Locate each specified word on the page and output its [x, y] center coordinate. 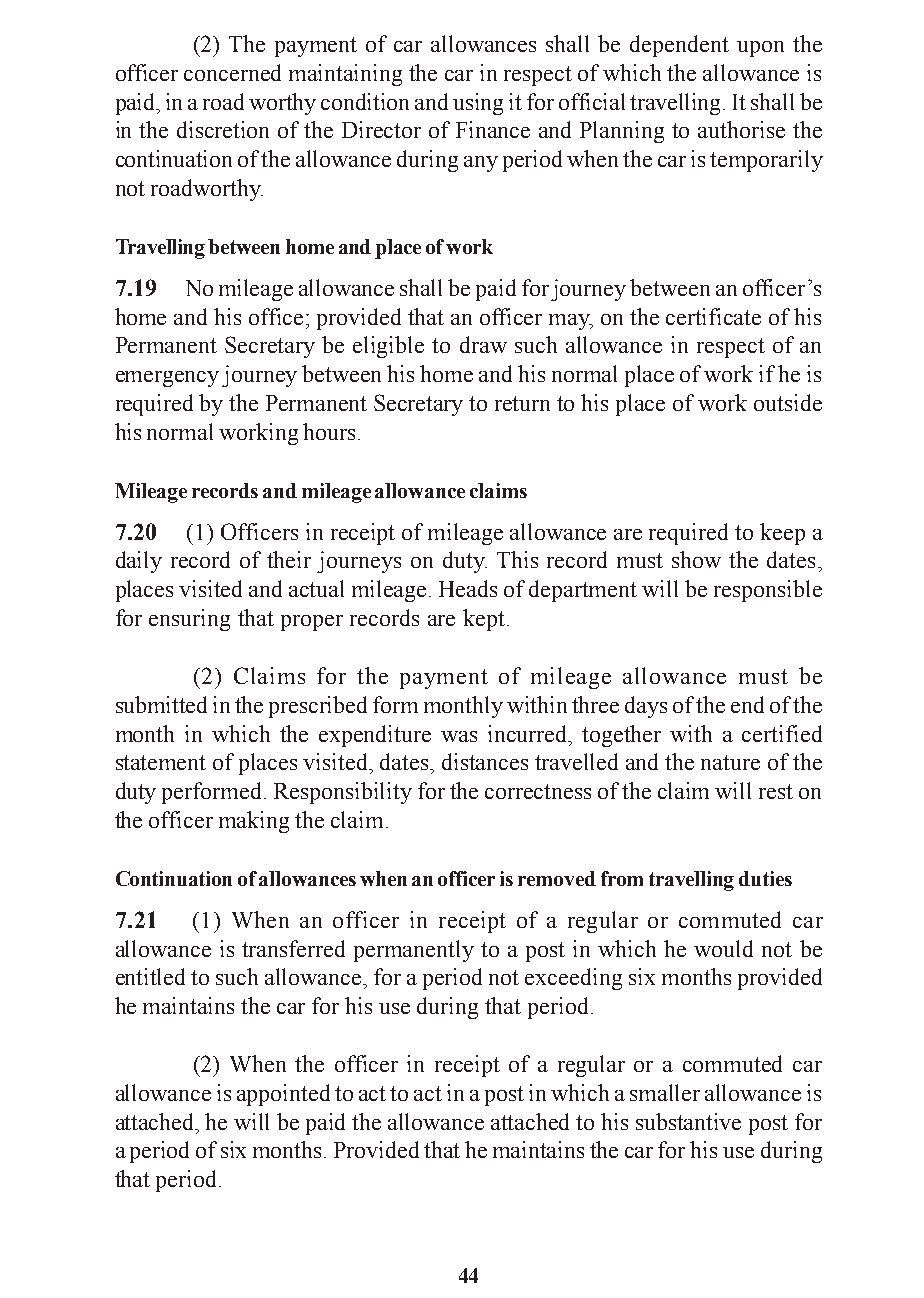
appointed [283, 1095]
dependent [679, 46]
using [478, 104]
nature [730, 762]
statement [161, 762]
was [459, 736]
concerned [232, 72]
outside [788, 402]
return [522, 403]
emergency [167, 379]
